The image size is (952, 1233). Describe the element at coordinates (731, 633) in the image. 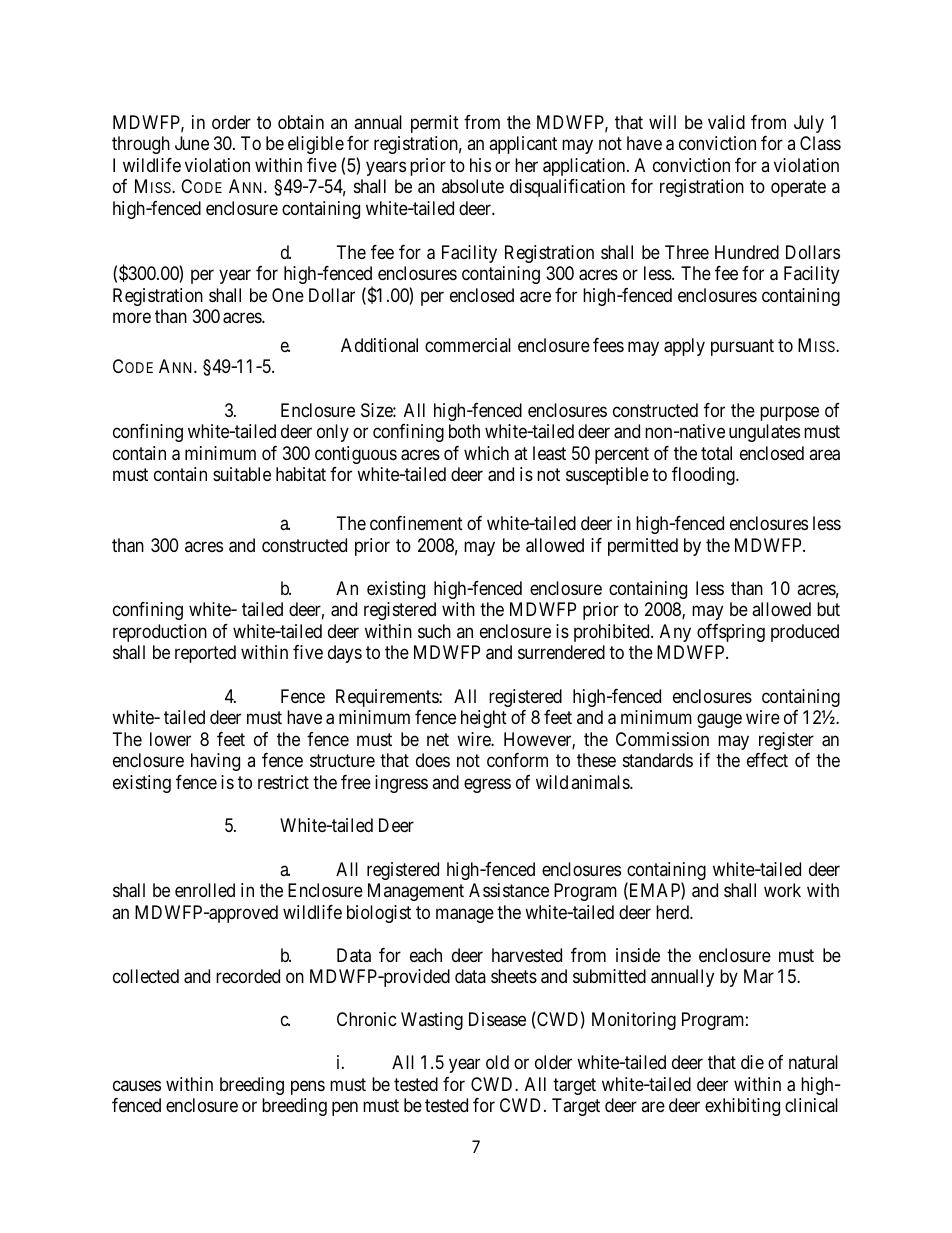

I see `offspring` at that location.
